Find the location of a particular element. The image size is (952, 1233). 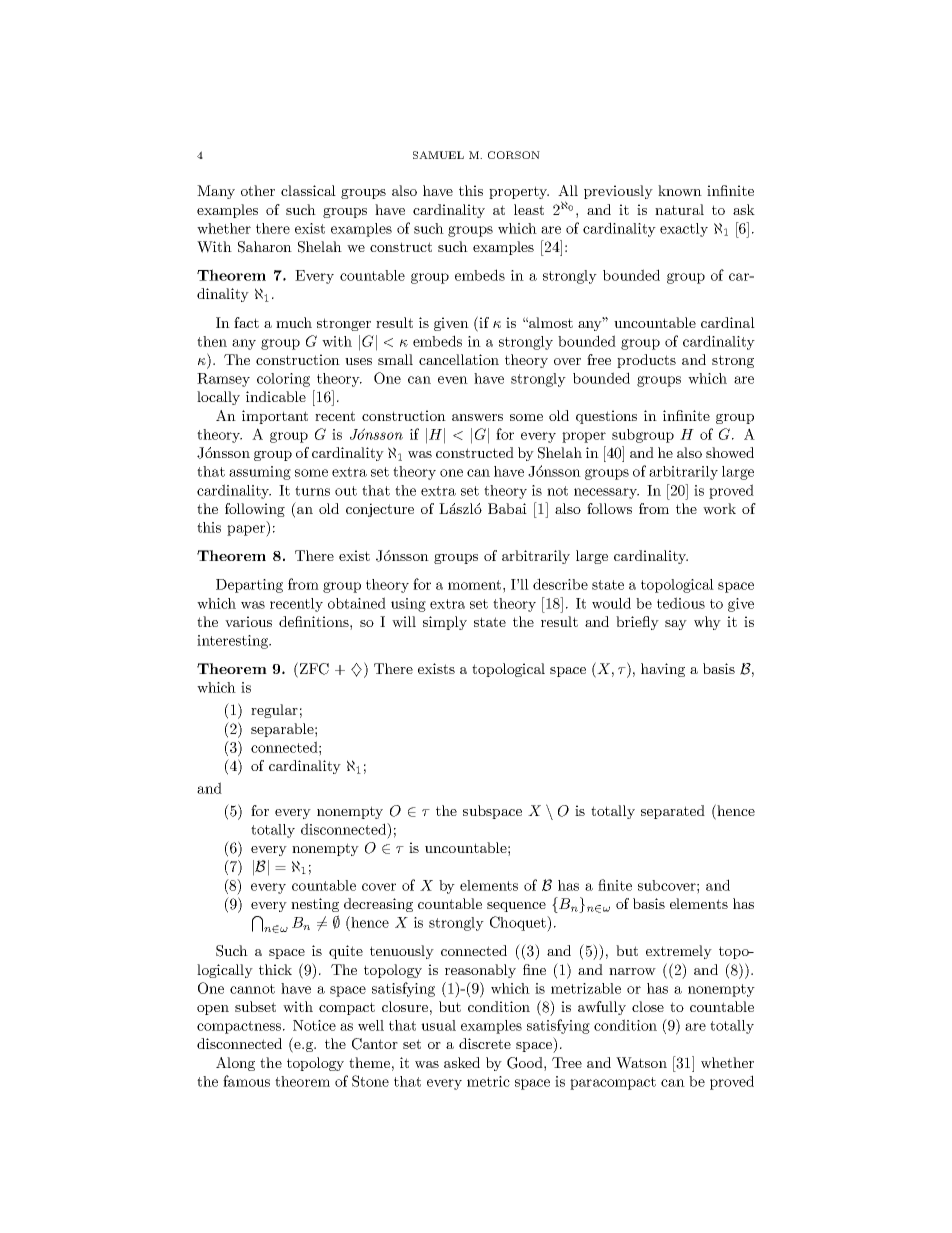

products is located at coordinates (646, 361).
